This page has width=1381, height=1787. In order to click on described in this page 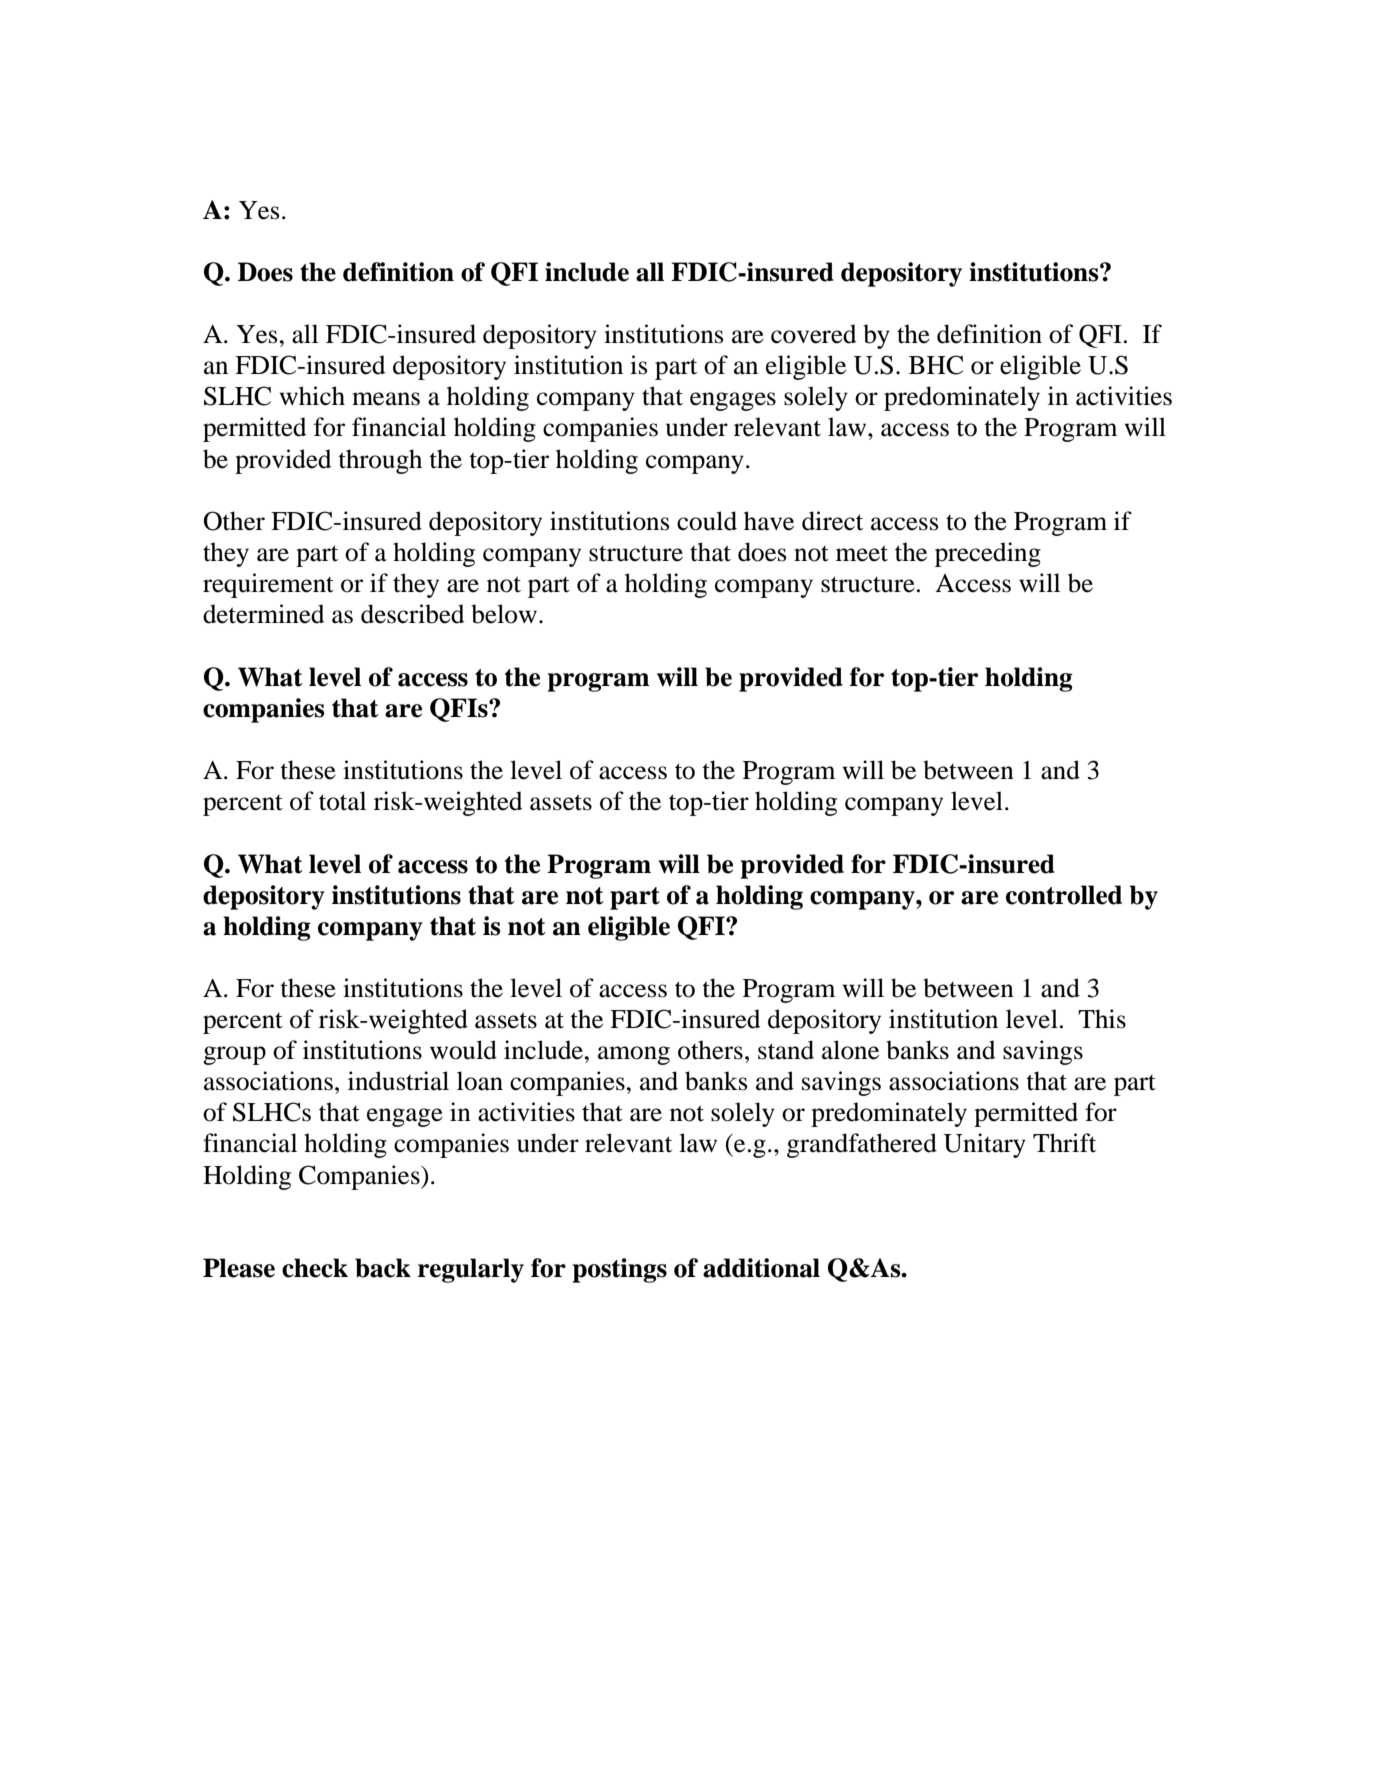, I will do `click(412, 614)`.
